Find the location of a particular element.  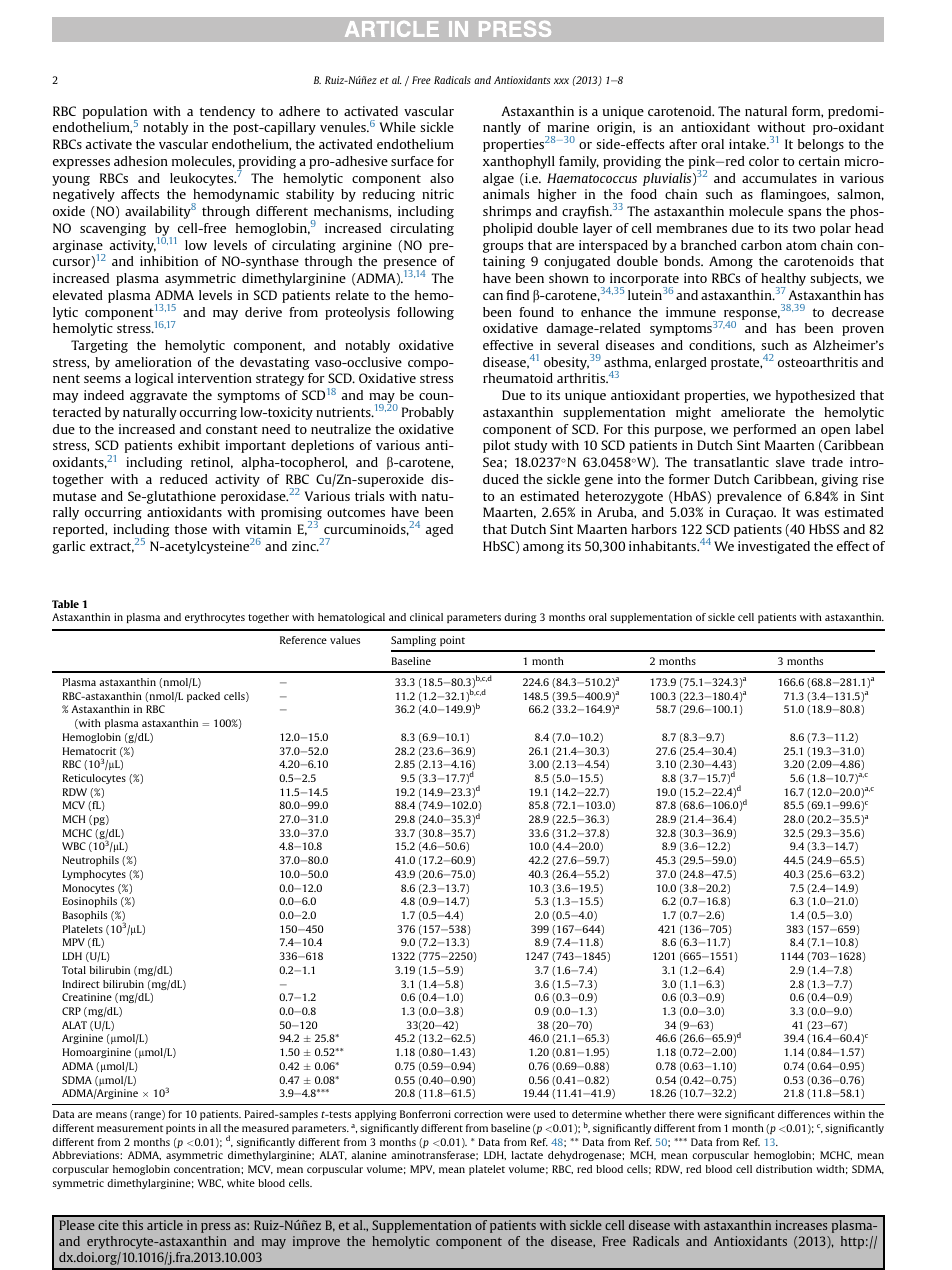

Sampling is located at coordinates (413, 641).
